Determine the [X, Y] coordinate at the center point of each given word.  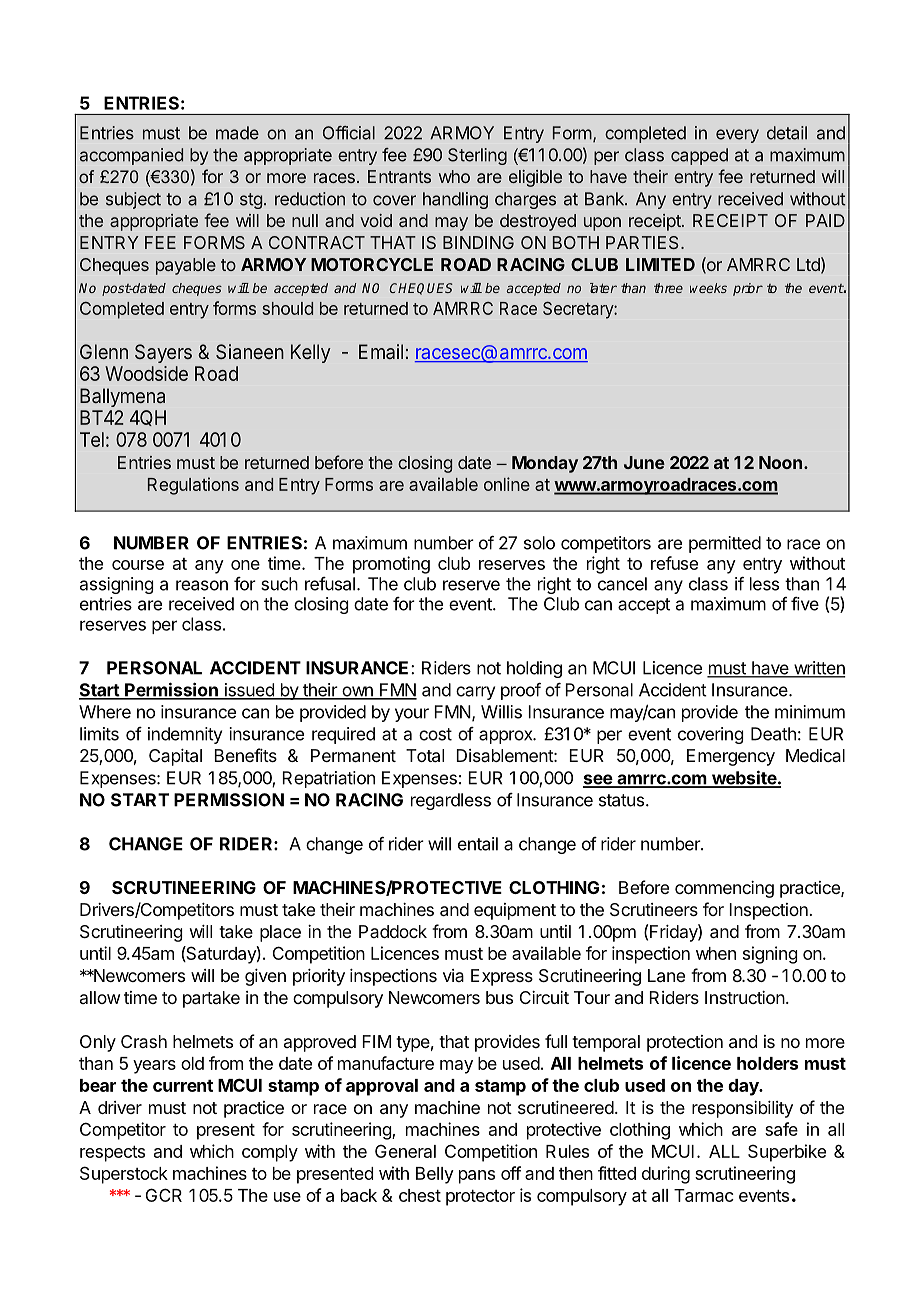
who [454, 176]
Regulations [193, 486]
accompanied [131, 156]
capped [699, 156]
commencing [724, 889]
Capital [175, 757]
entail [478, 844]
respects [112, 1154]
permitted [725, 544]
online [507, 484]
